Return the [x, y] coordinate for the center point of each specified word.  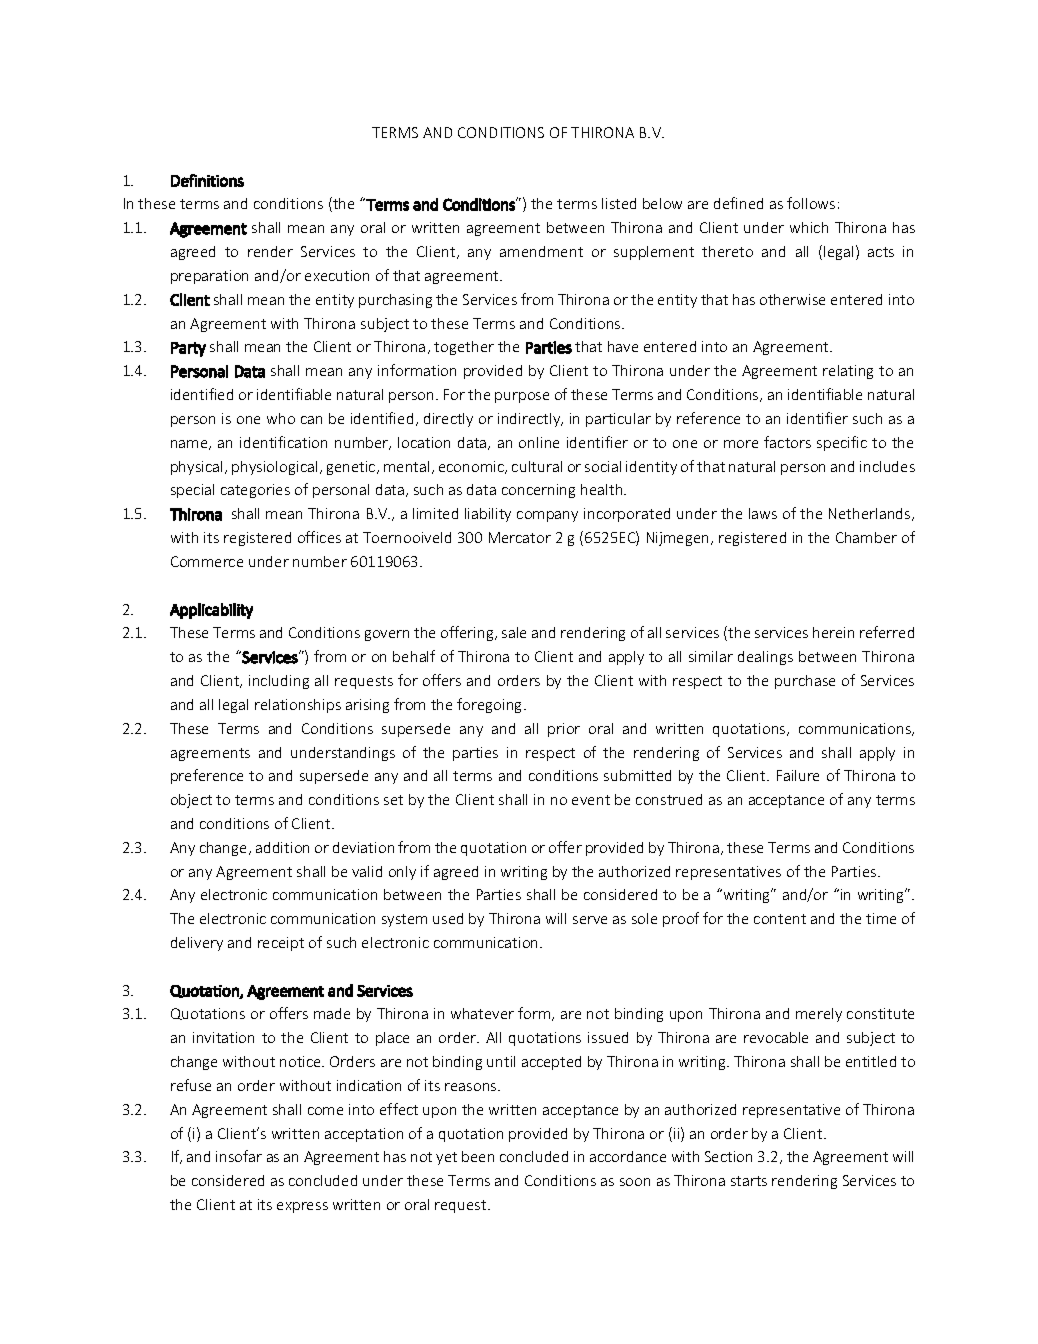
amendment [541, 251]
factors [787, 442]
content [780, 919]
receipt [281, 944]
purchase [805, 682]
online [539, 442]
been [478, 1156]
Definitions [207, 180]
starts [749, 1181]
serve [590, 920]
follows [811, 203]
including [279, 682]
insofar [239, 1156]
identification [283, 442]
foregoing [491, 705]
